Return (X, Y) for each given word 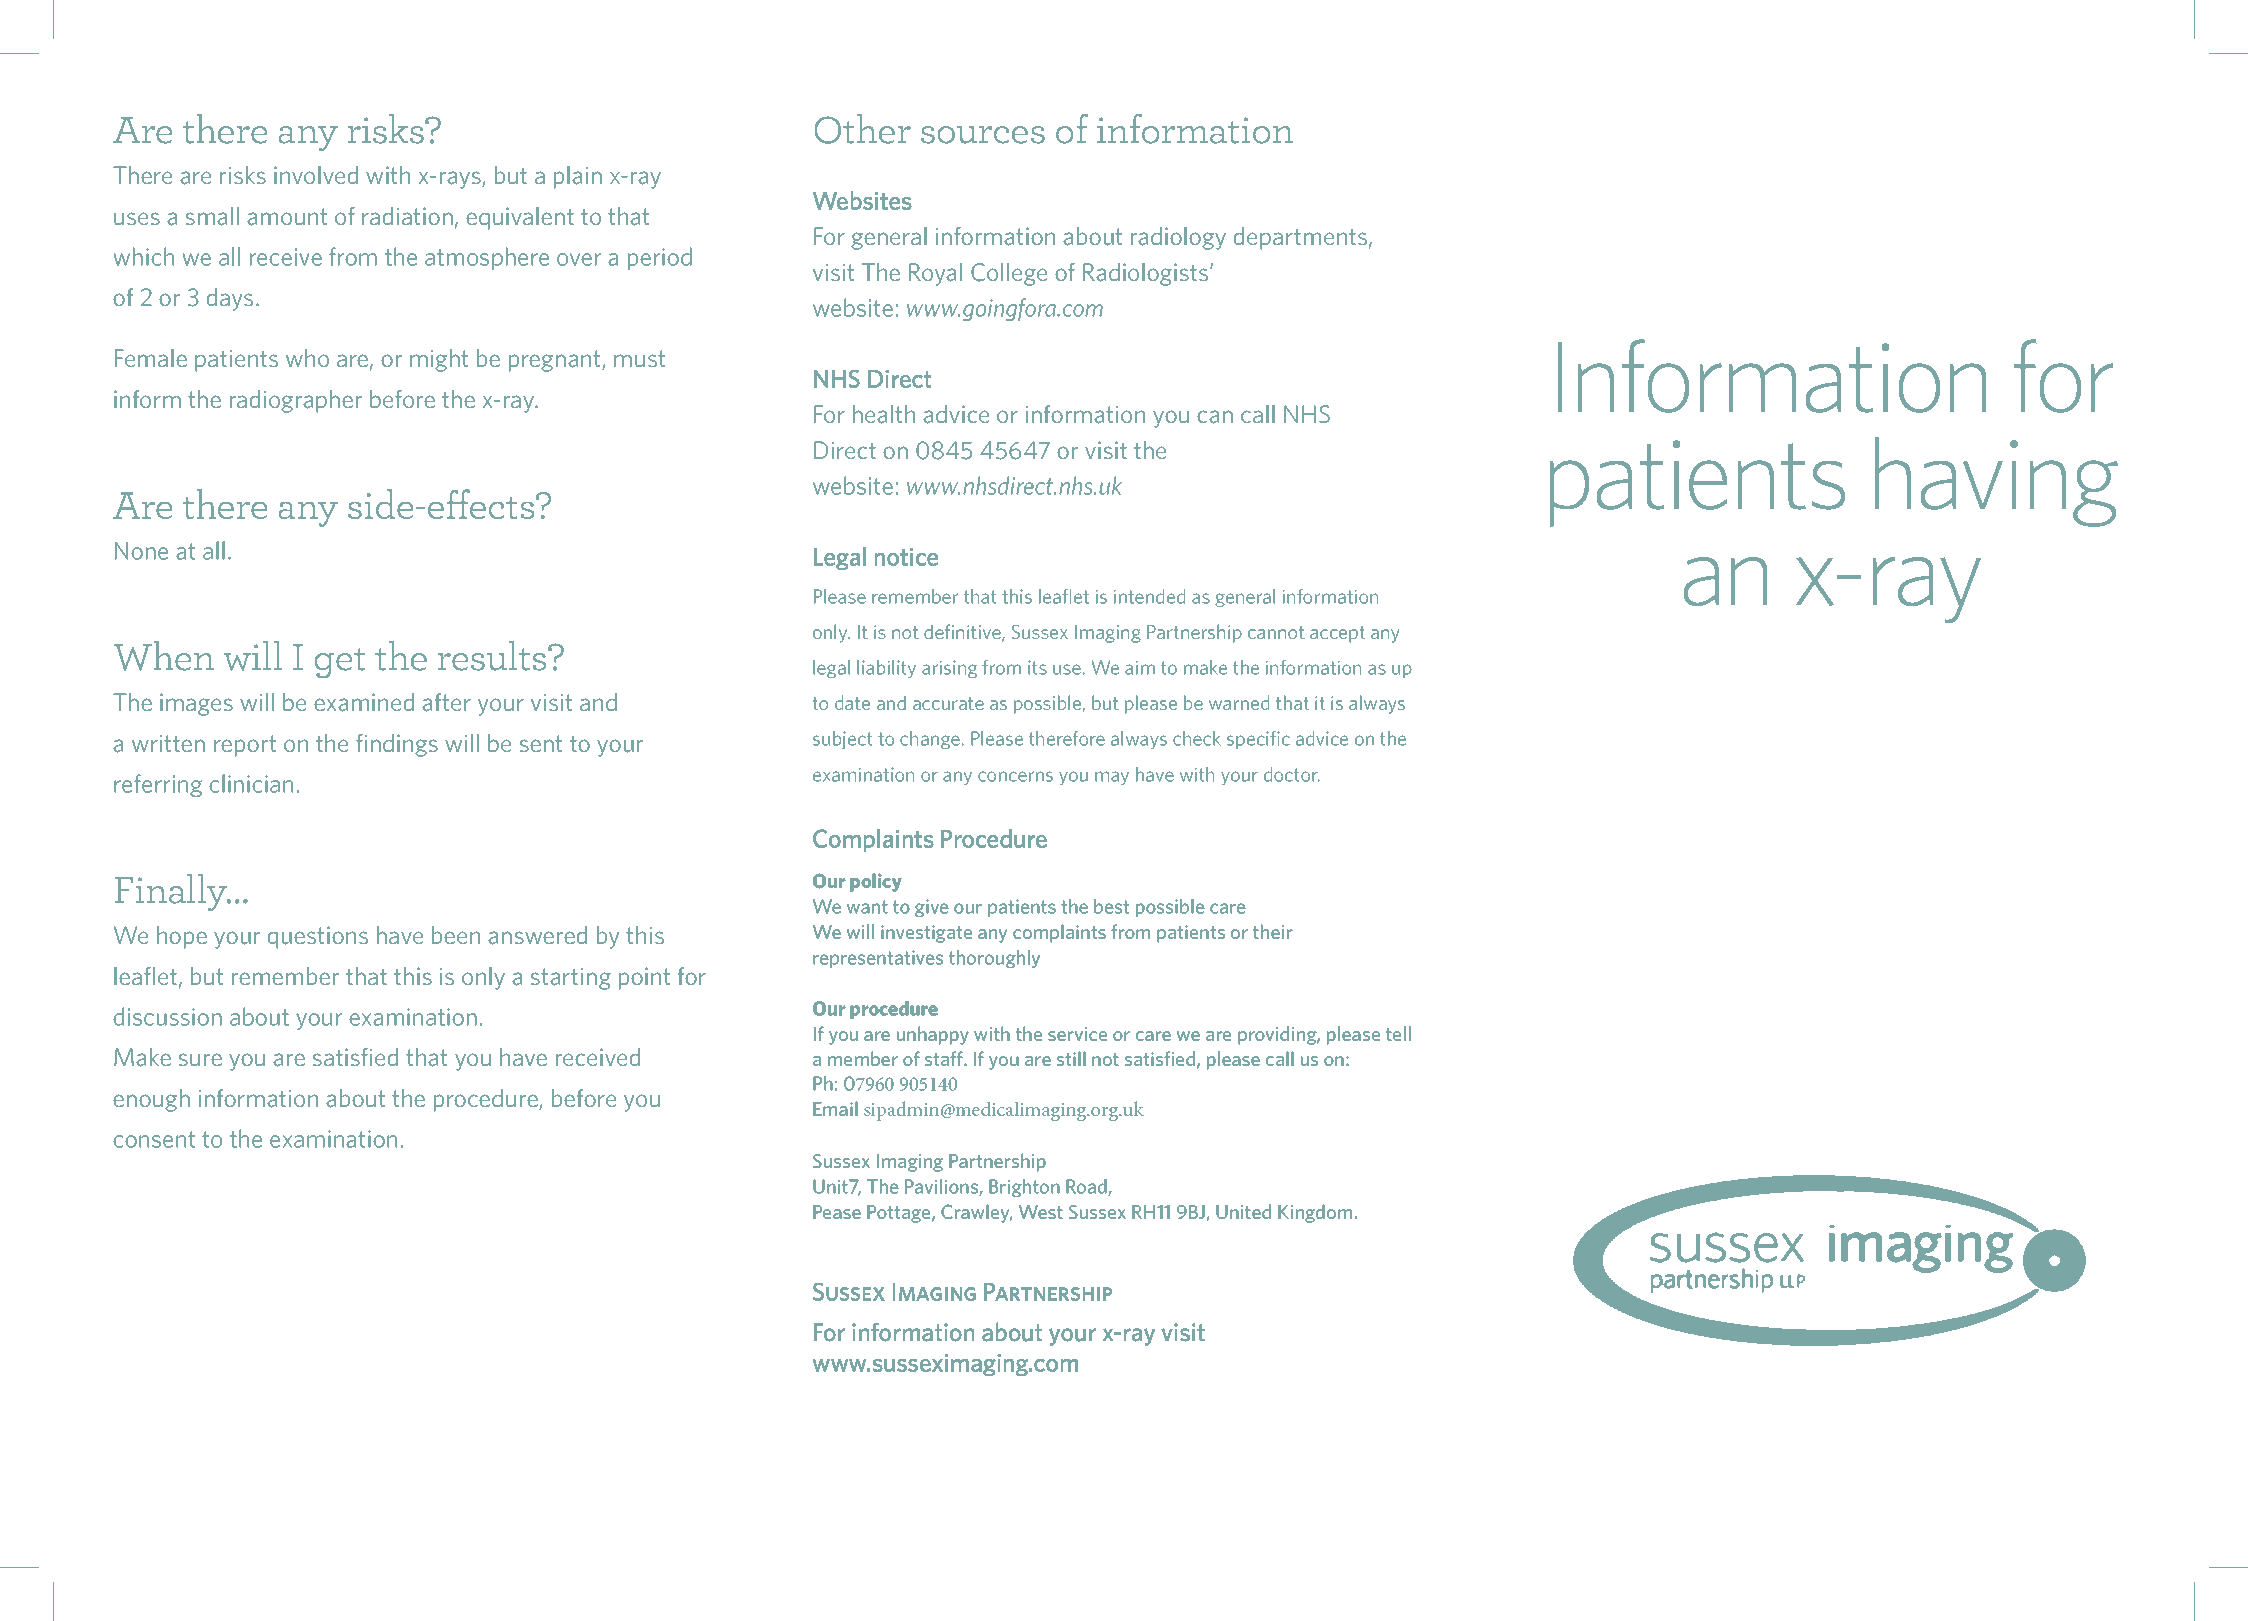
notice (906, 557)
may (1112, 778)
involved (316, 175)
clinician (251, 783)
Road (1087, 1187)
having (1996, 482)
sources (983, 135)
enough (151, 1100)
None (141, 551)
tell (1398, 1033)
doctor (1292, 774)
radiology (1178, 238)
